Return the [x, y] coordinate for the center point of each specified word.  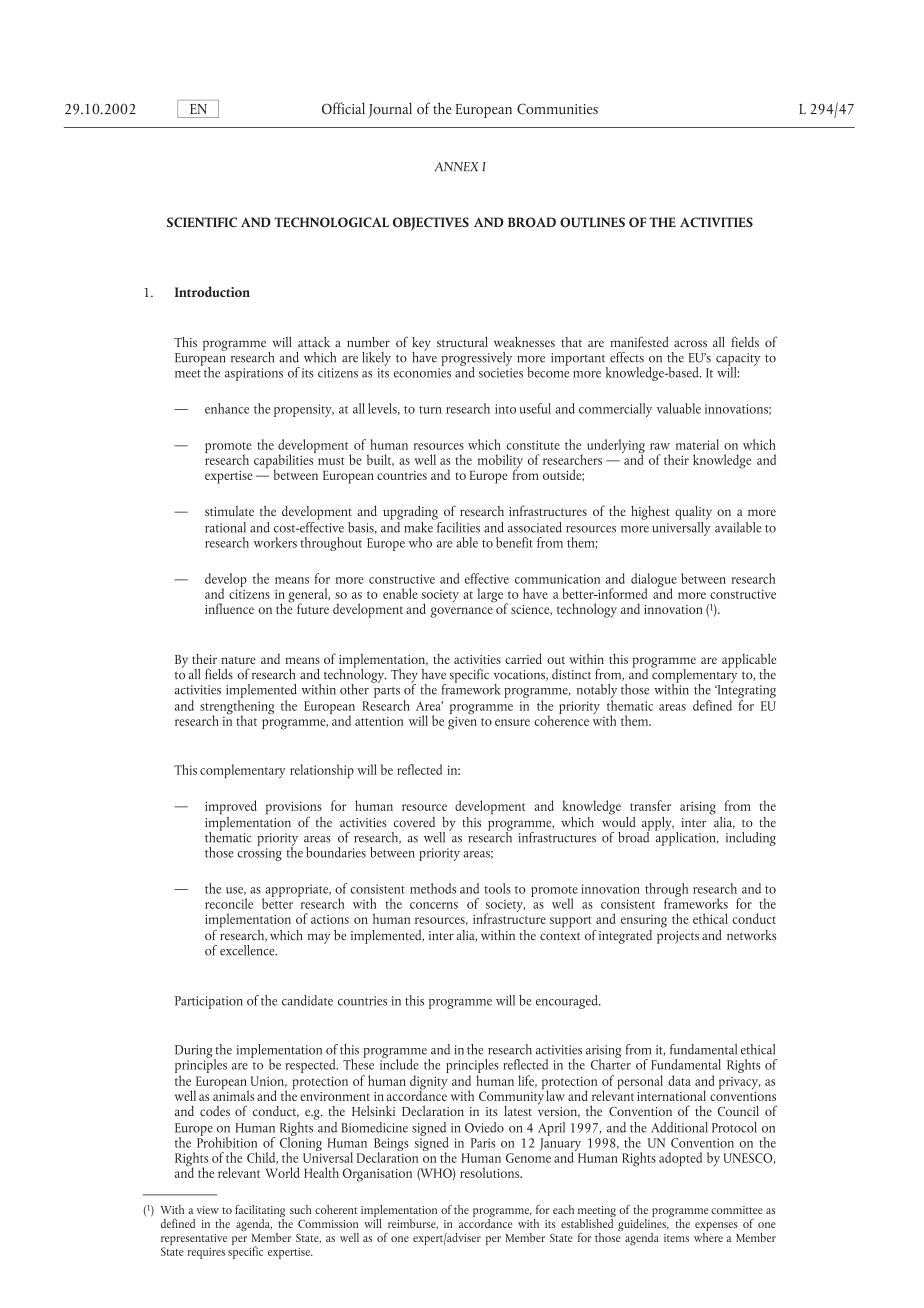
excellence [248, 950]
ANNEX [457, 166]
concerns [434, 905]
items [676, 1238]
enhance [227, 408]
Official [343, 108]
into [505, 409]
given [462, 723]
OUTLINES [592, 222]
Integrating [745, 691]
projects [678, 937]
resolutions [491, 1172]
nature [238, 660]
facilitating [260, 1212]
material [697, 444]
